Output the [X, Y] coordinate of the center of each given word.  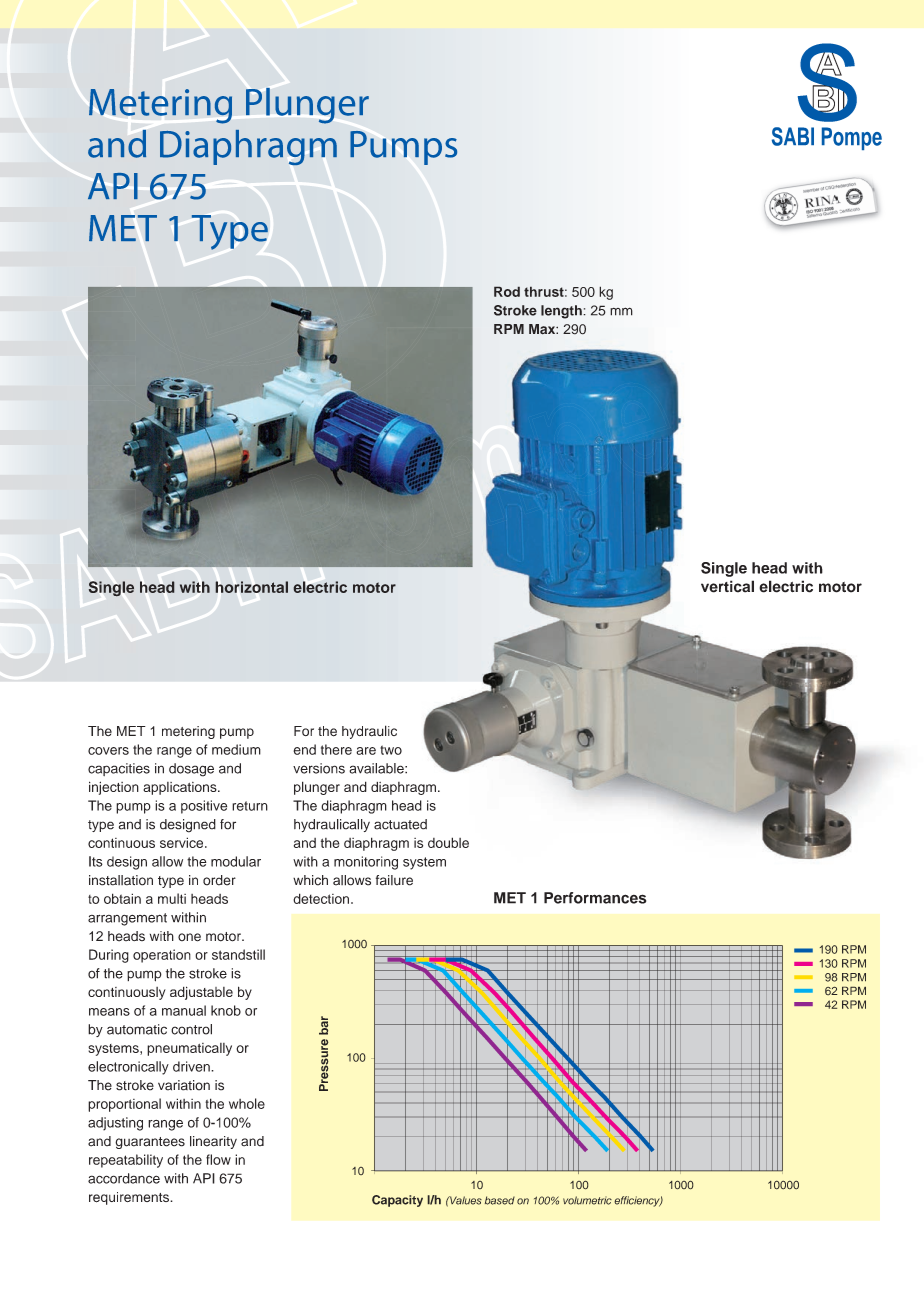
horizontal [252, 587]
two [391, 750]
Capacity [397, 1201]
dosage [191, 770]
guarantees [150, 1143]
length [562, 312]
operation [162, 956]
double [448, 842]
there [336, 749]
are [366, 751]
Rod [507, 291]
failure [394, 880]
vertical [727, 586]
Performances [595, 898]
